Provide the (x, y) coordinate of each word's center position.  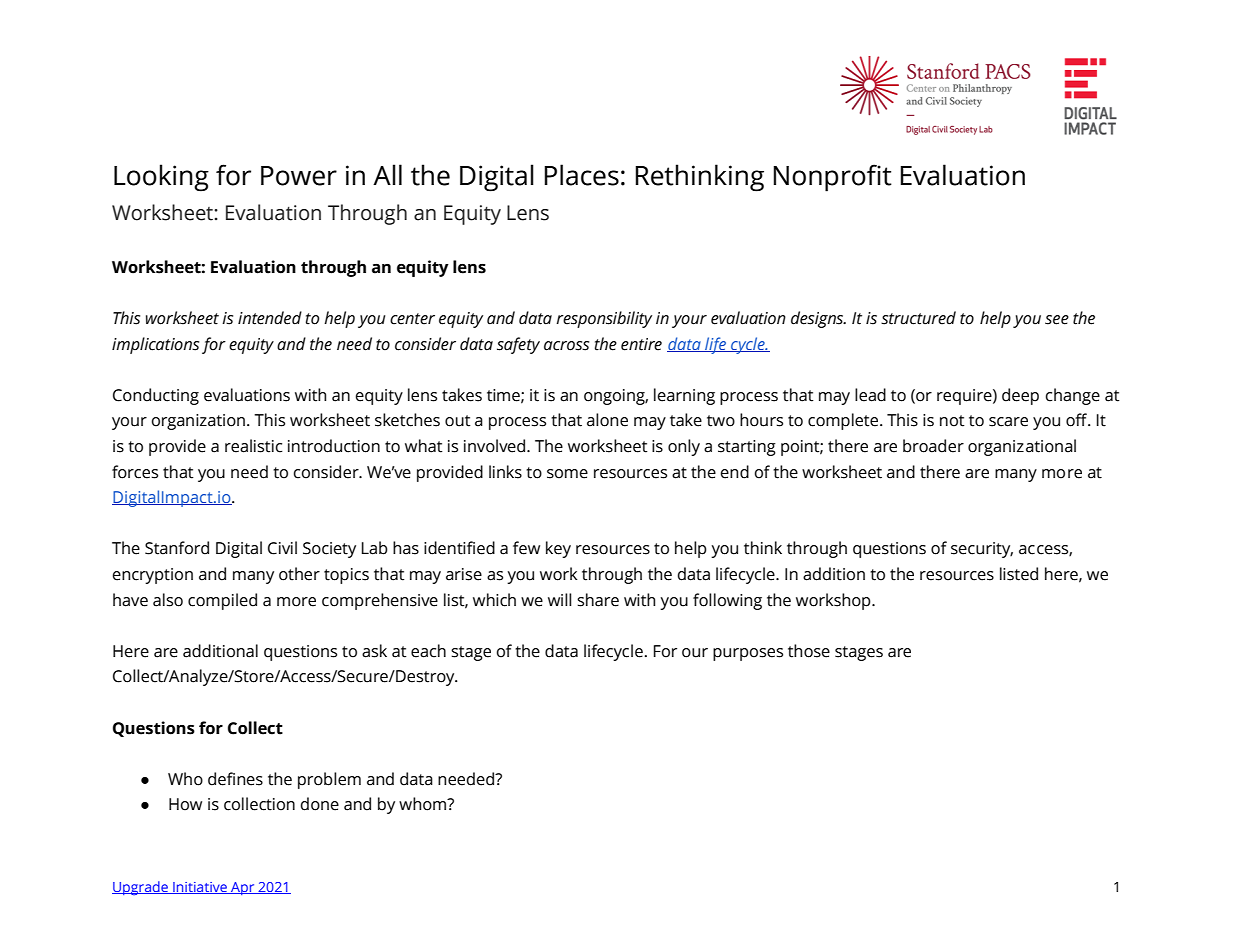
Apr (243, 888)
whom (424, 804)
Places (581, 175)
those (809, 651)
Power (299, 176)
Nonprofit (832, 178)
